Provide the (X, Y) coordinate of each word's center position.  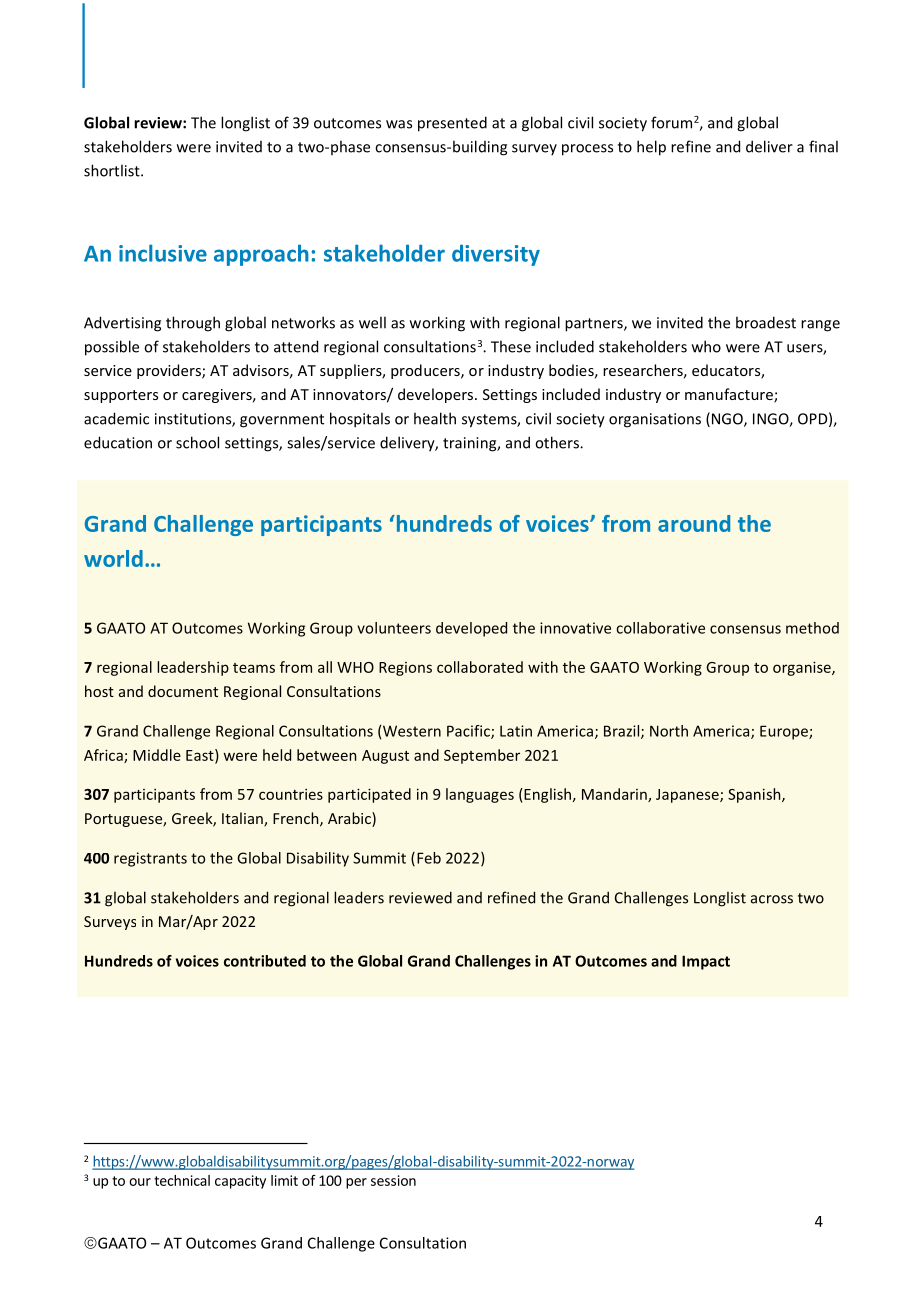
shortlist (113, 170)
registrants (150, 859)
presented (452, 124)
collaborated (480, 667)
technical (182, 1180)
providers (170, 371)
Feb (429, 858)
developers (437, 395)
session (393, 1180)
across (772, 899)
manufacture (730, 395)
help (651, 148)
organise (803, 668)
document (183, 691)
